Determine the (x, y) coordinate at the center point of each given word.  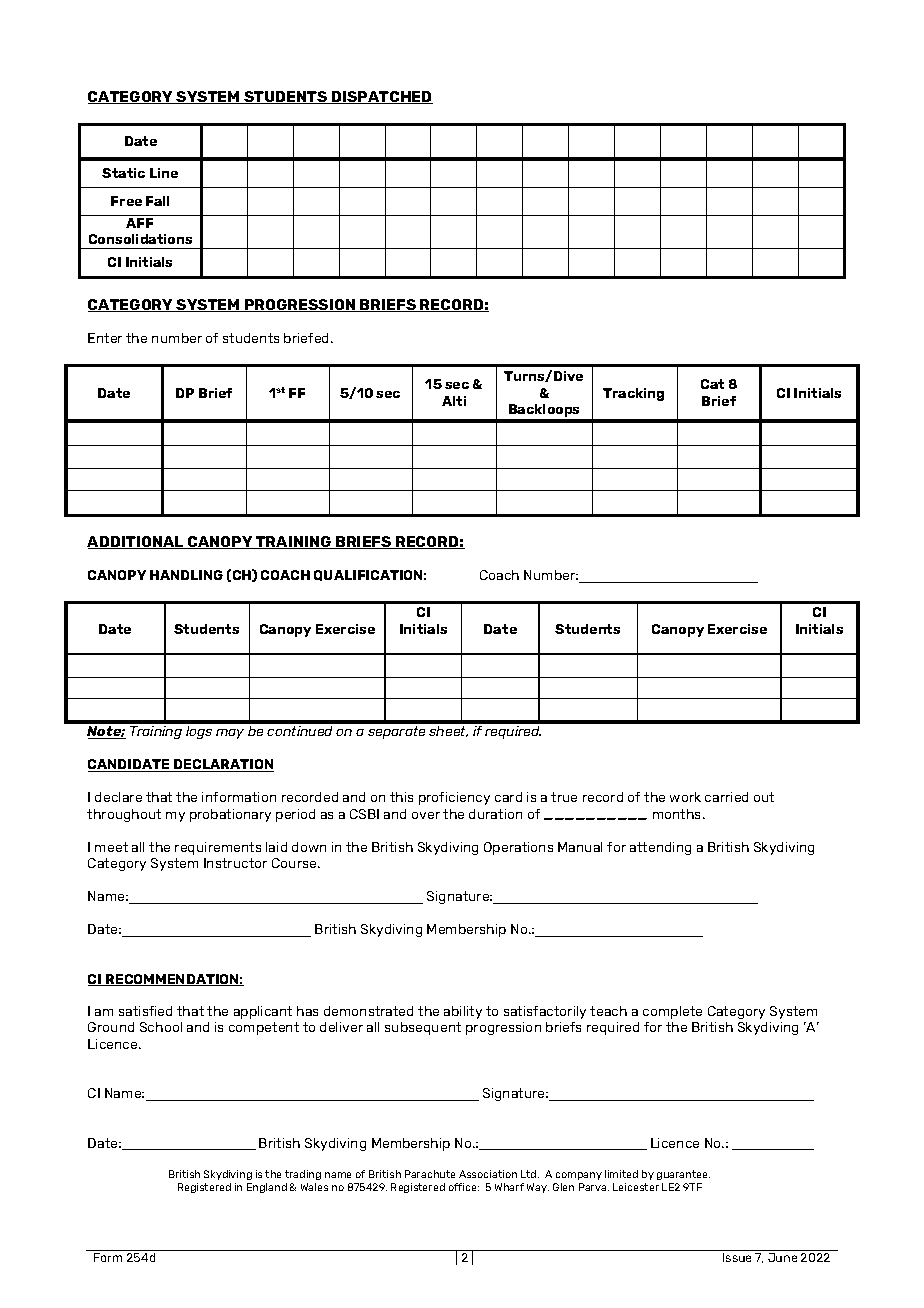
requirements (218, 848)
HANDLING (186, 575)
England (267, 1188)
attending (660, 848)
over (426, 815)
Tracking (633, 394)
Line (164, 173)
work (685, 797)
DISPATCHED (381, 97)
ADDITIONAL (136, 542)
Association (488, 1174)
